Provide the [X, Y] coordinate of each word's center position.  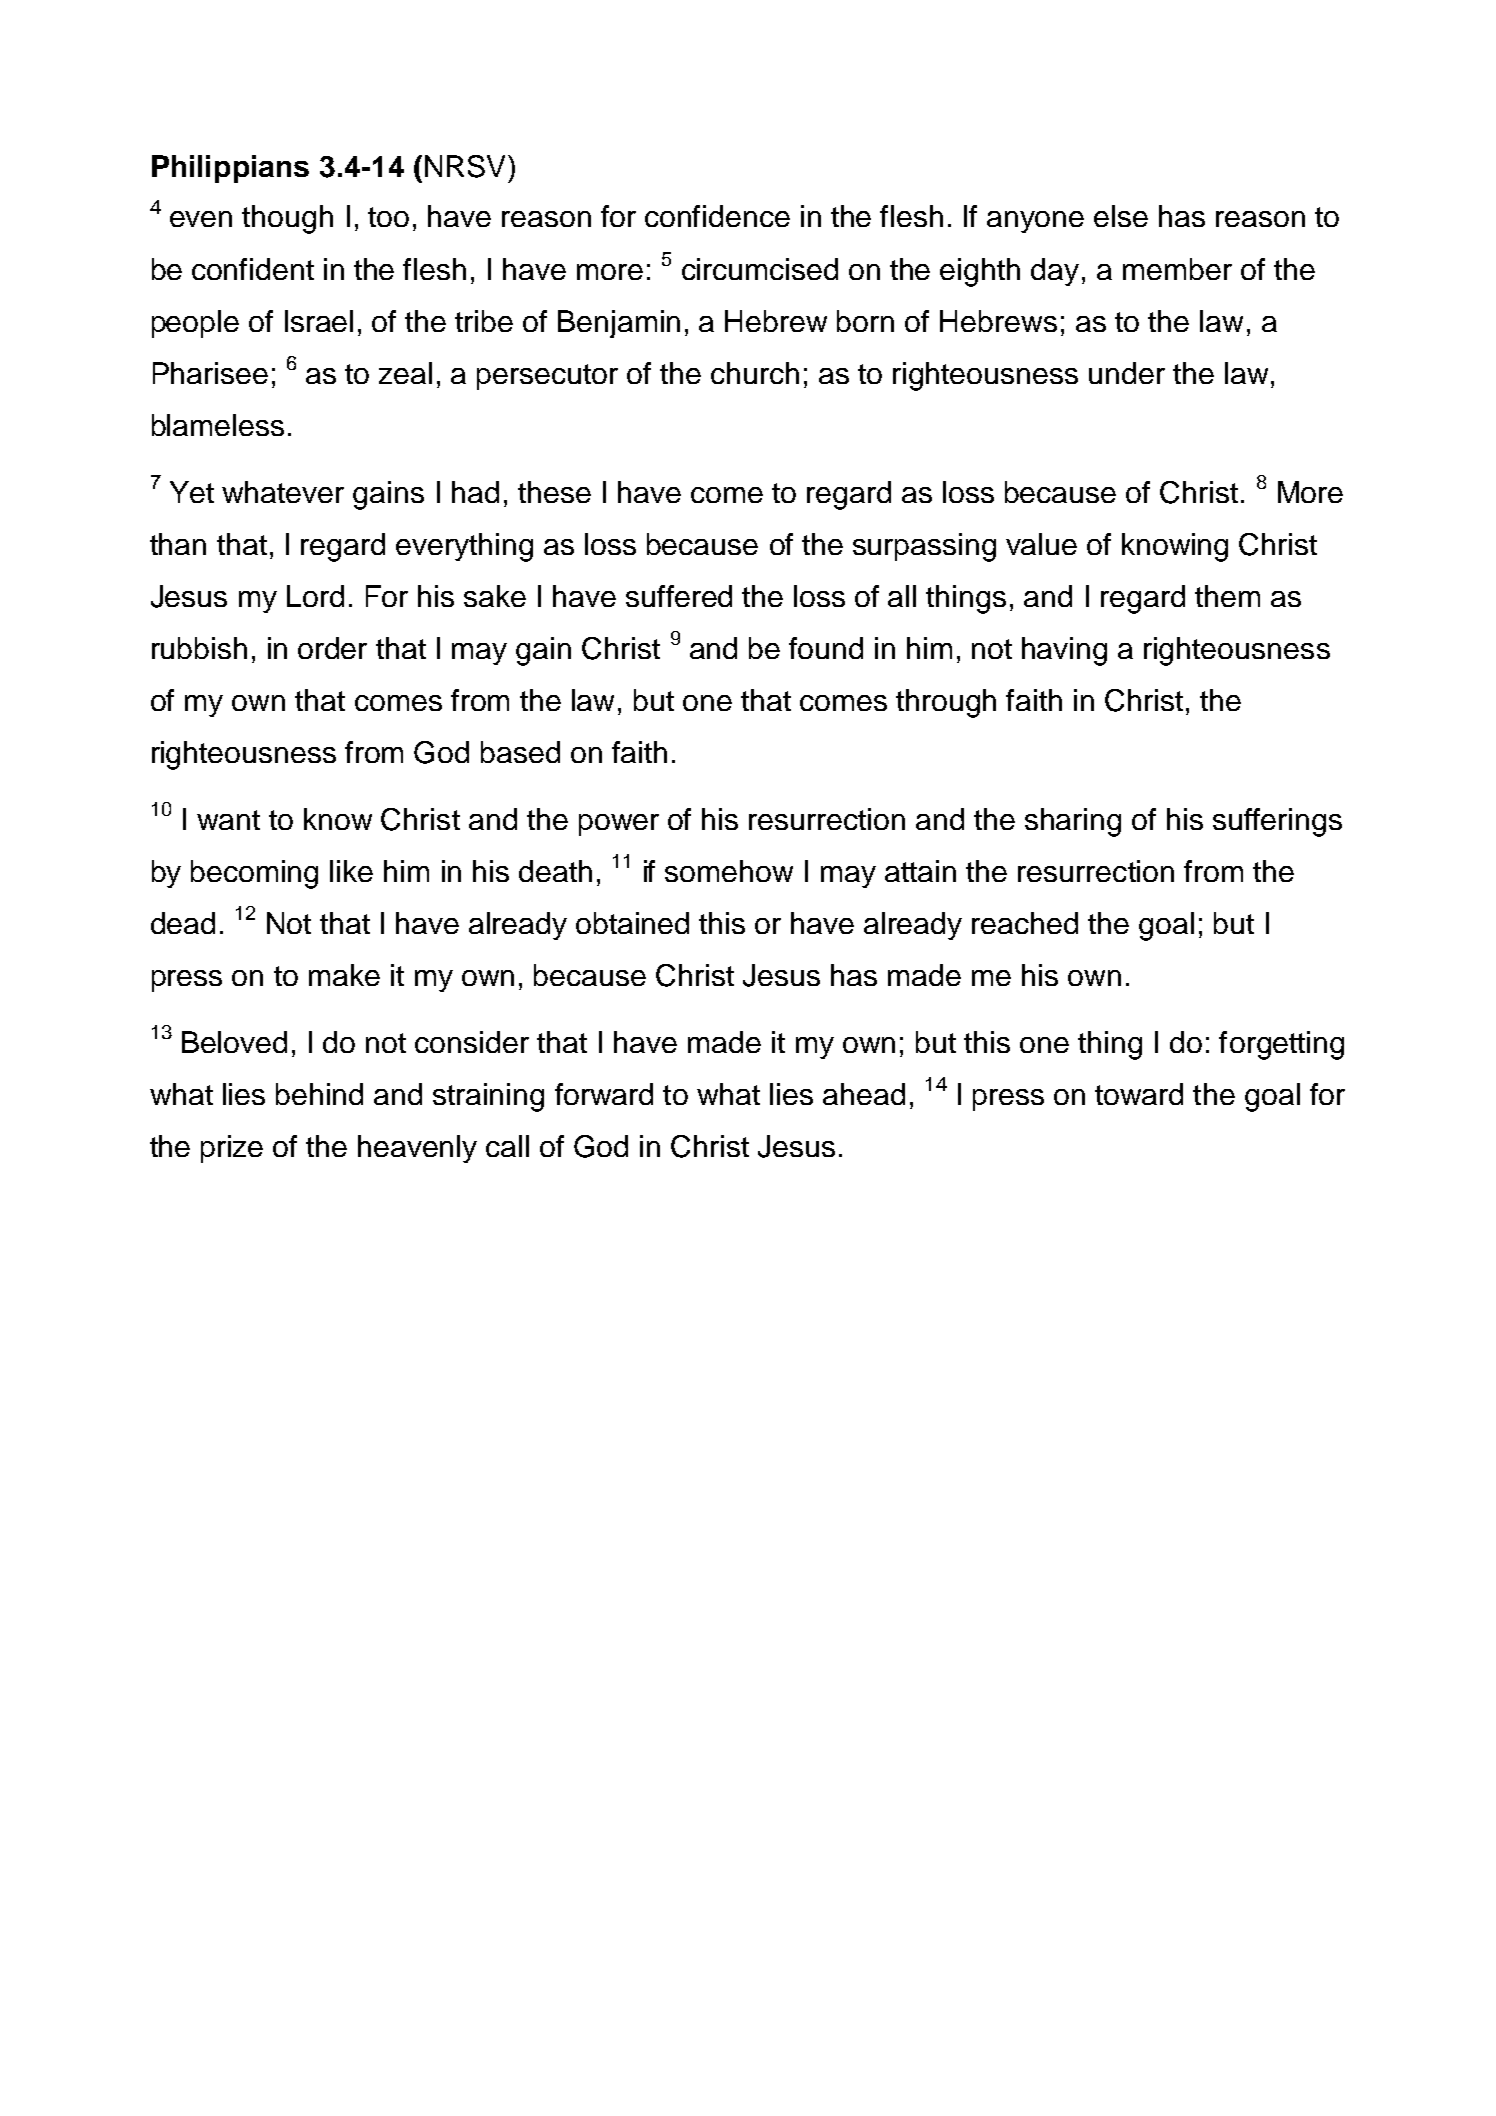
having [1064, 651]
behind [319, 1094]
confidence [717, 216]
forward [604, 1094]
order [332, 648]
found [826, 648]
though [287, 219]
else [1121, 216]
